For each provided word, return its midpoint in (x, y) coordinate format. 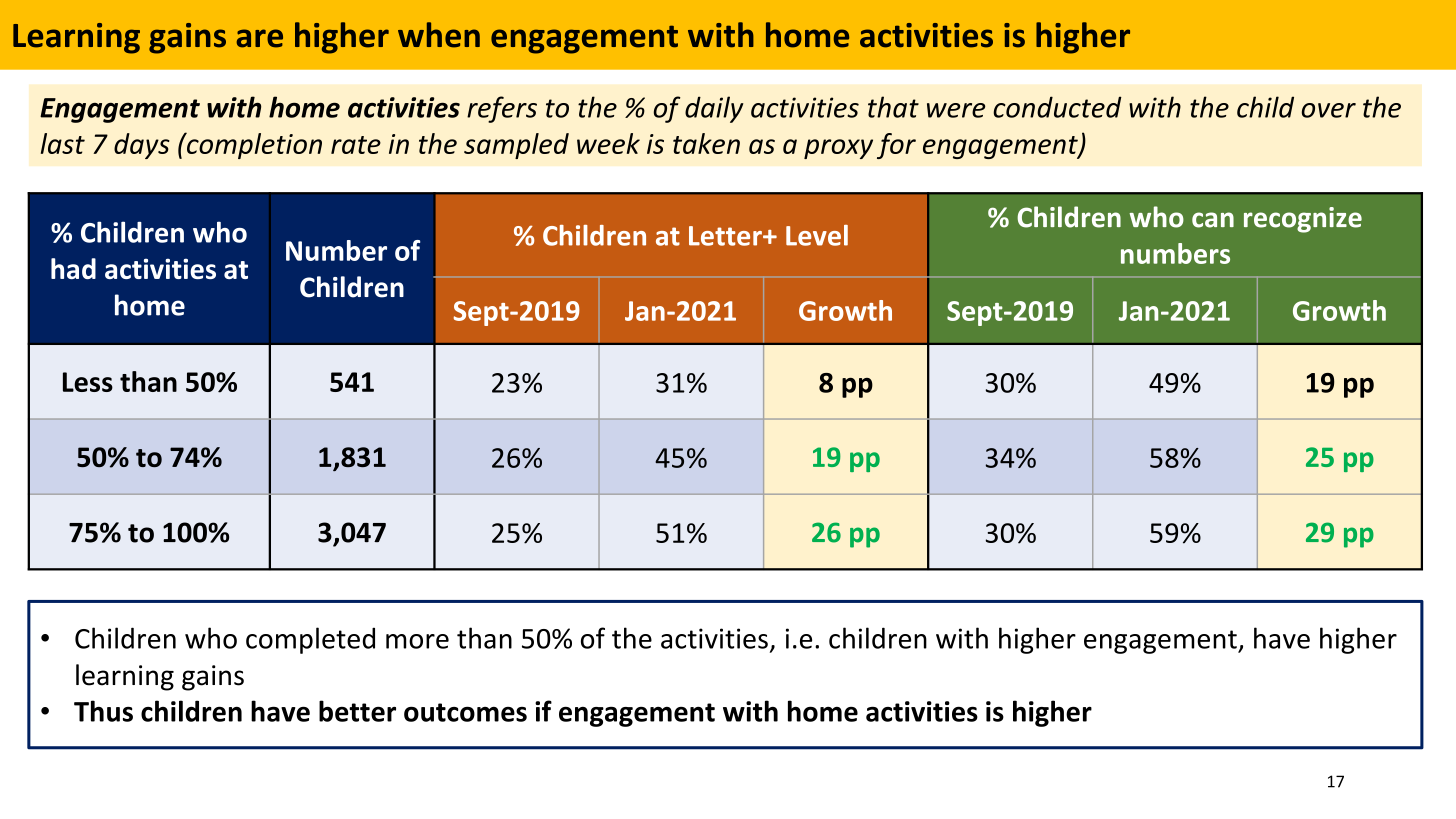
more (417, 641)
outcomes (465, 712)
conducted (1057, 107)
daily (714, 109)
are (259, 38)
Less (88, 382)
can (1213, 220)
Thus (103, 711)
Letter (726, 236)
